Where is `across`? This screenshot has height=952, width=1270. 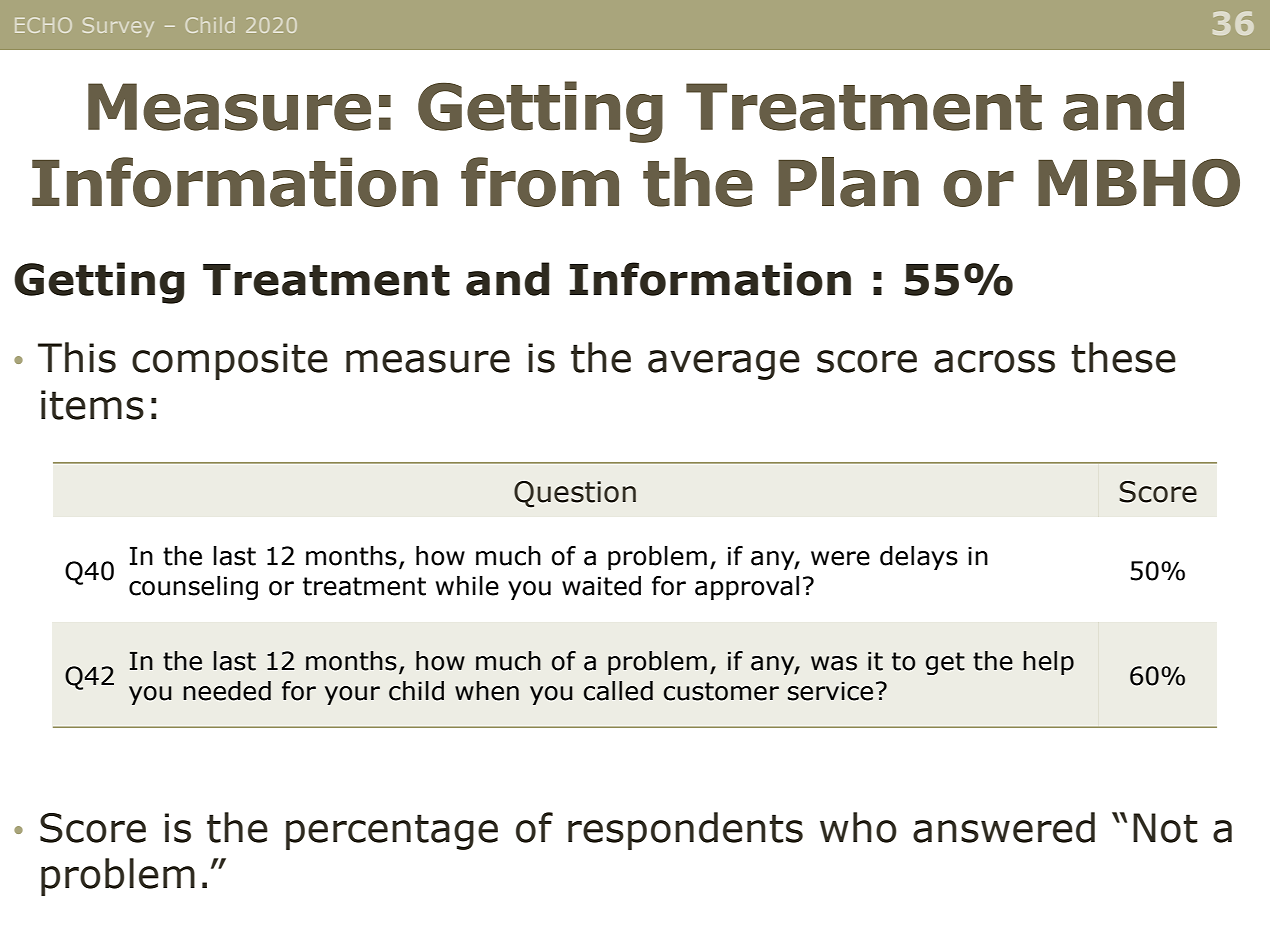 across is located at coordinates (994, 361).
